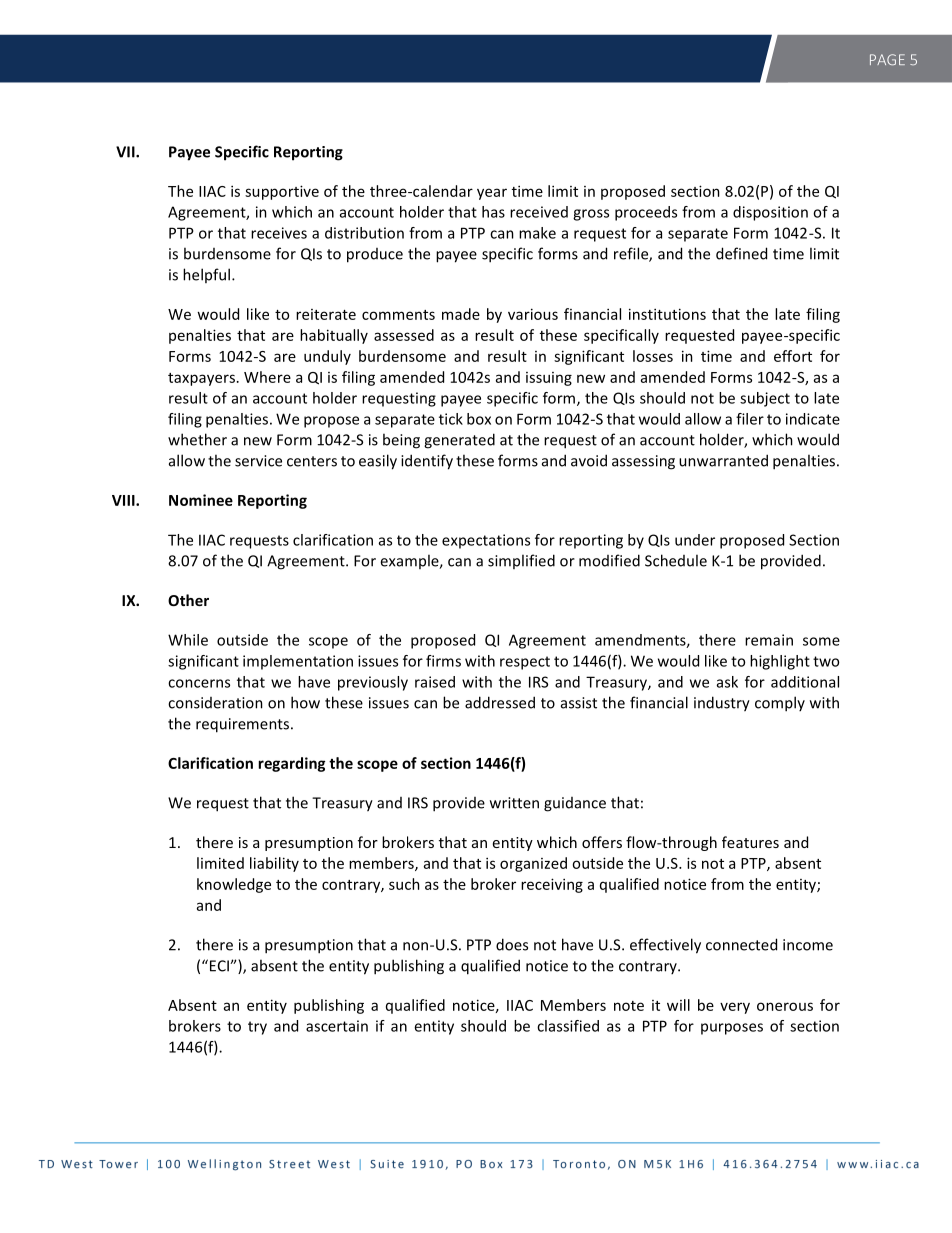  Describe the element at coordinates (793, 356) in the image. I see `effort` at that location.
